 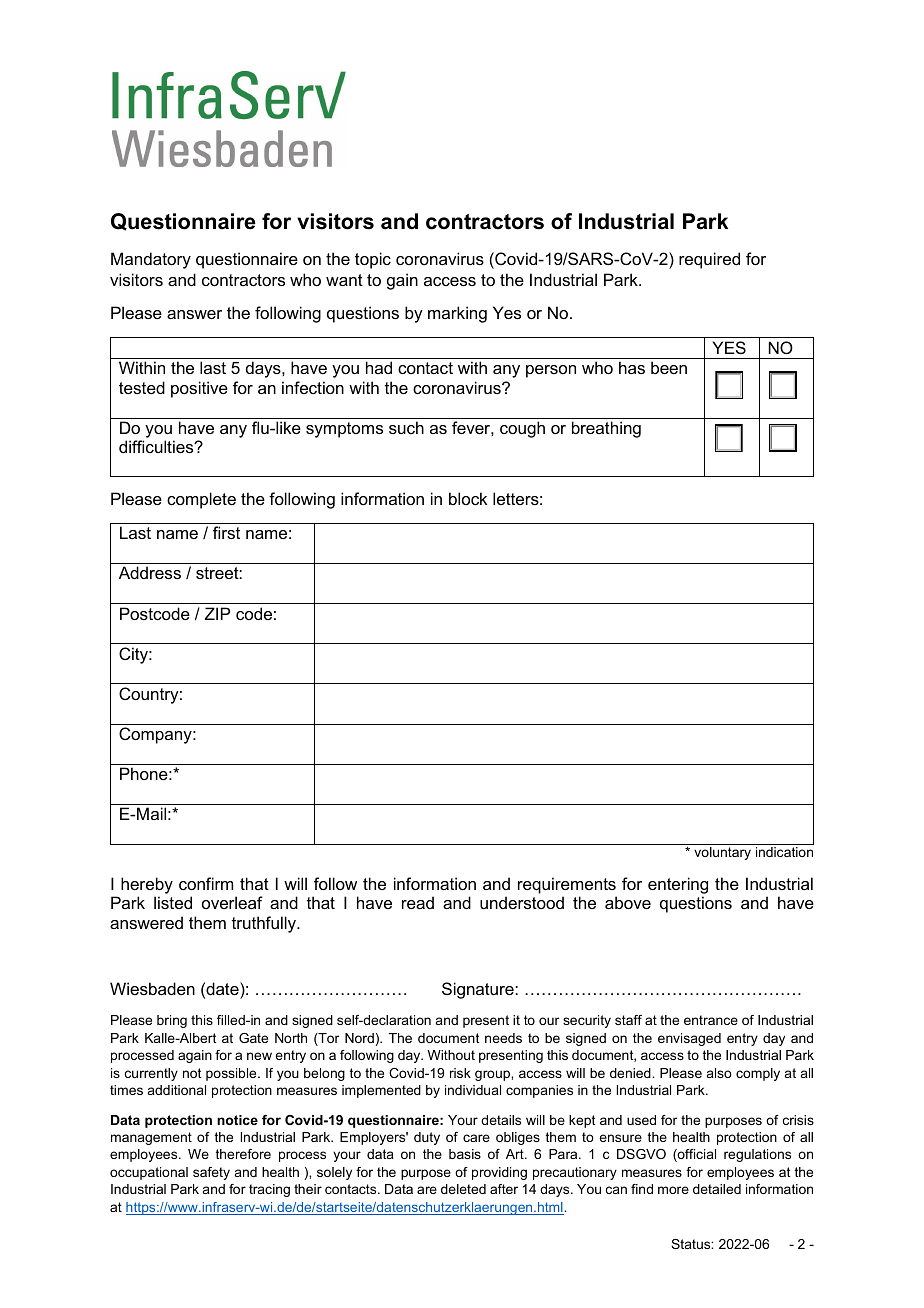 I want to click on required, so click(x=709, y=260).
